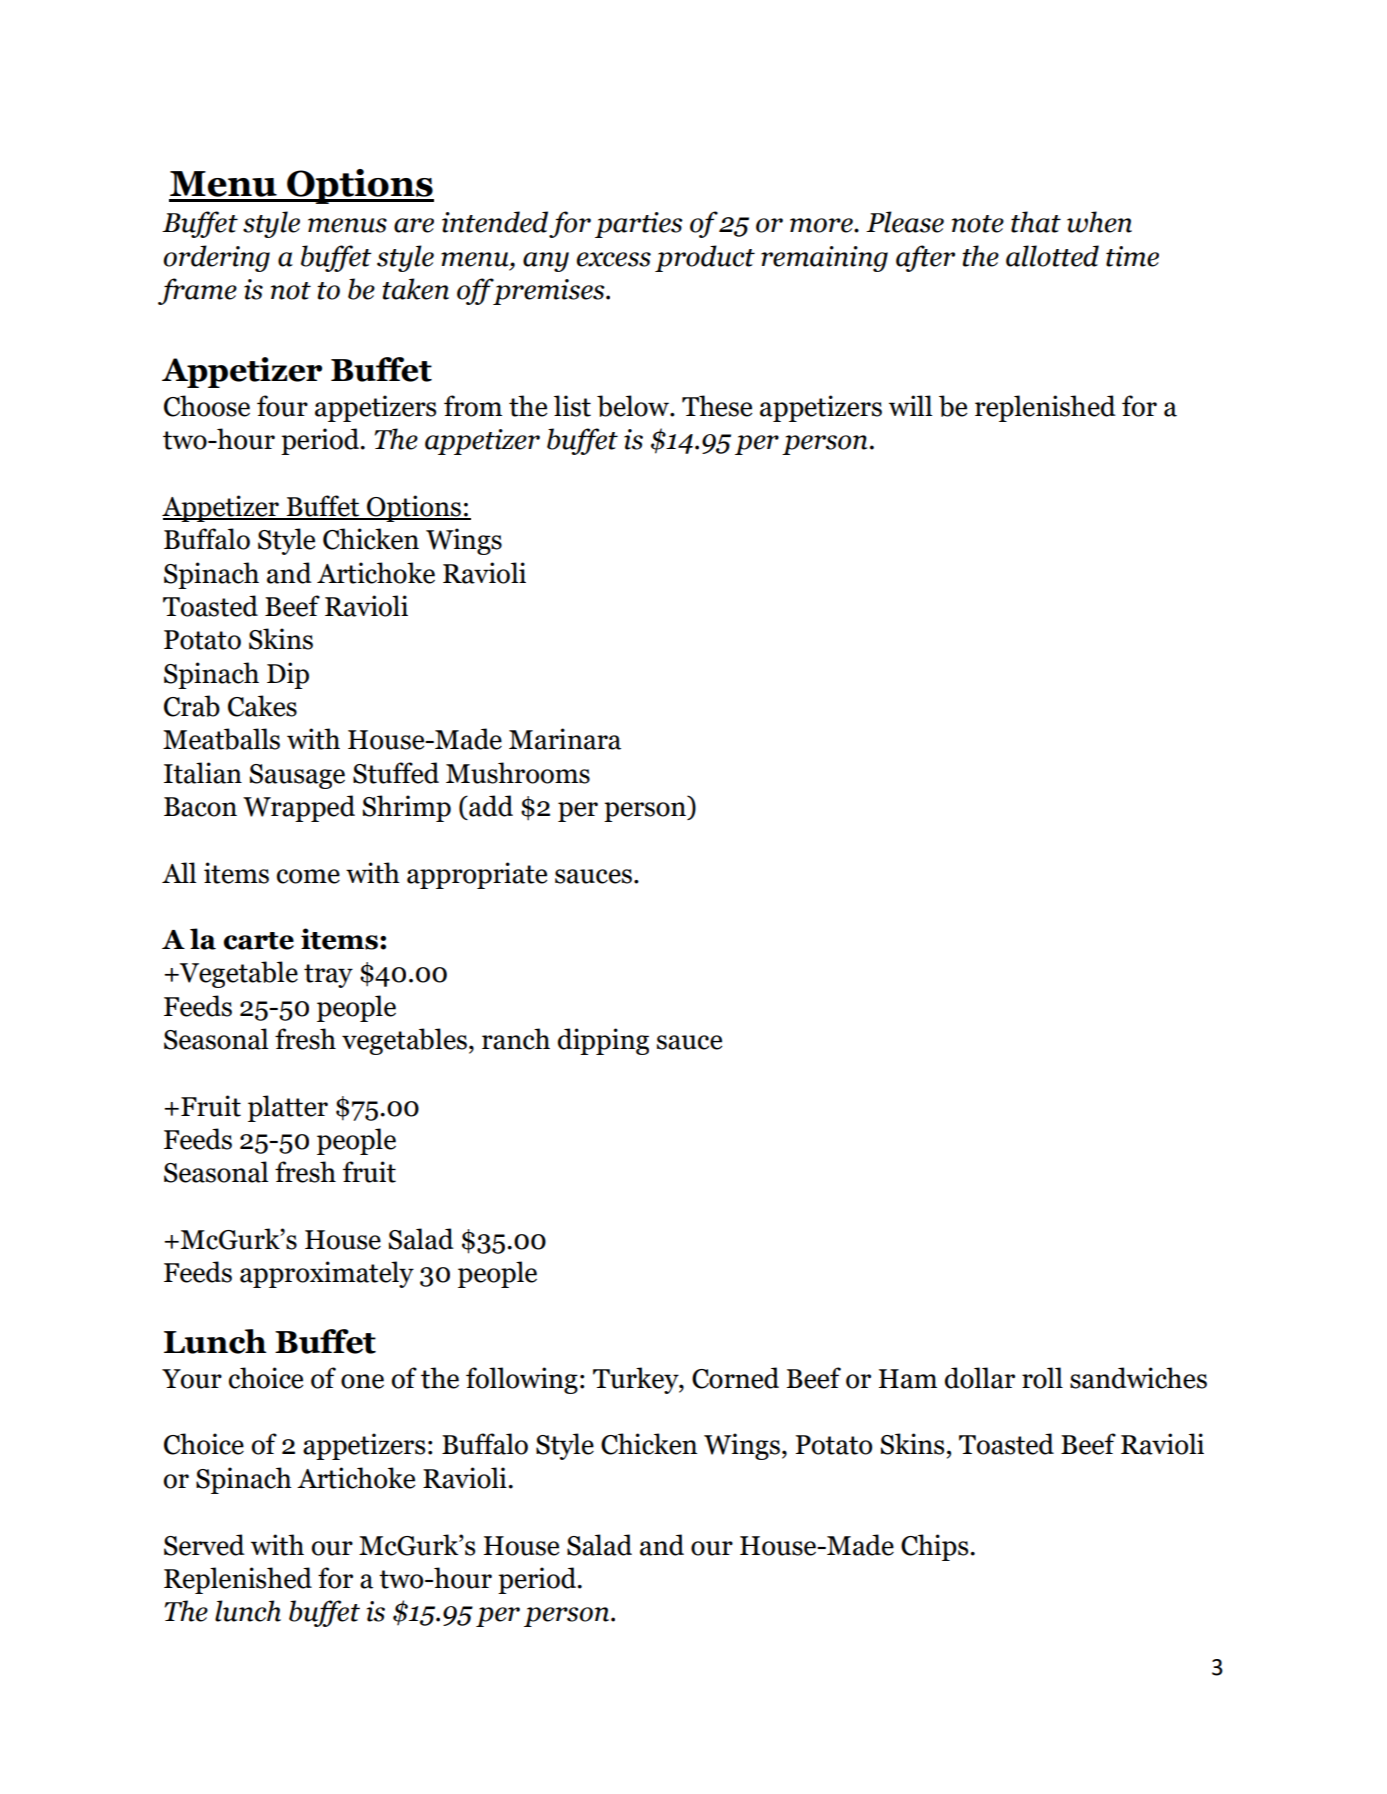  I want to click on allotted, so click(1052, 256).
